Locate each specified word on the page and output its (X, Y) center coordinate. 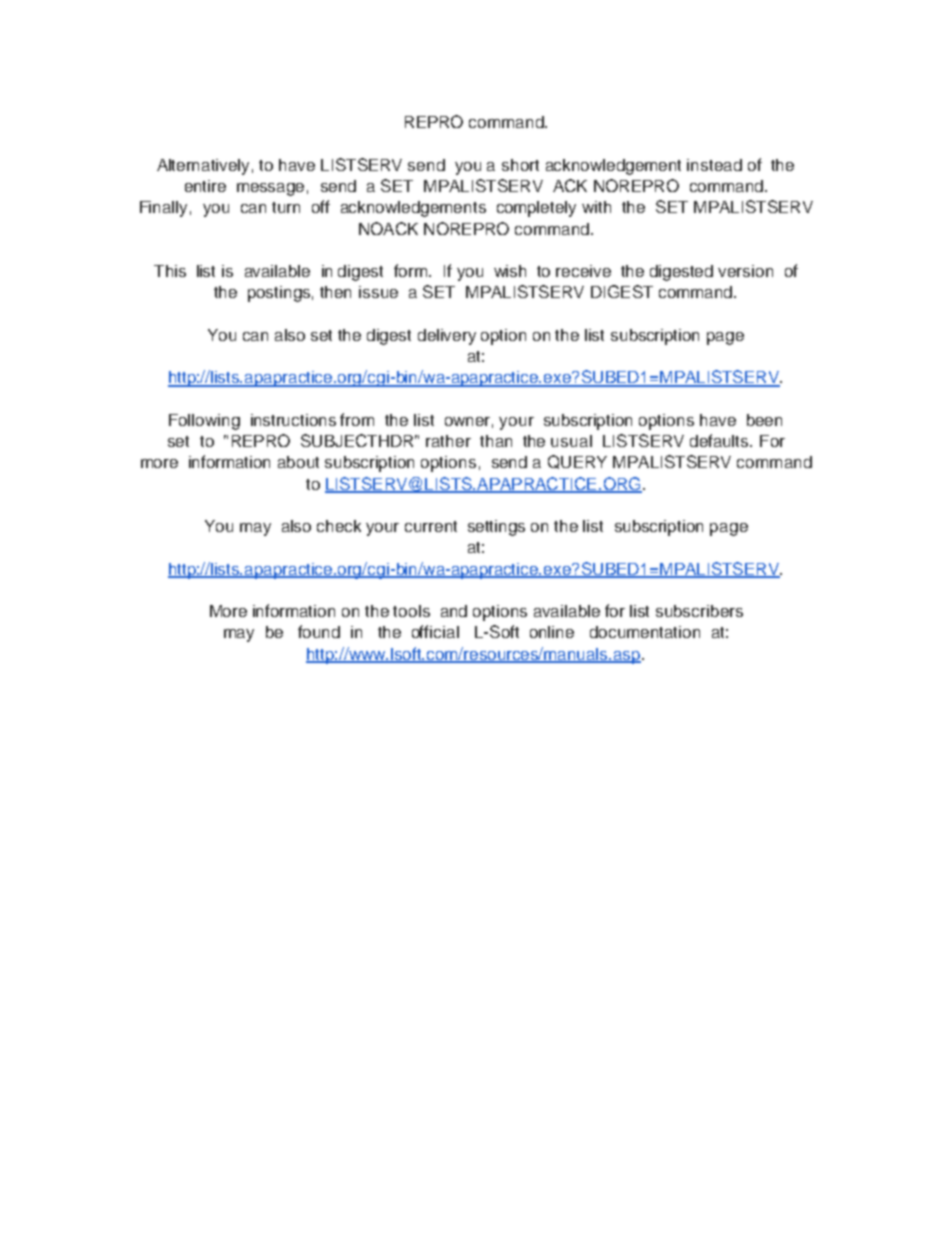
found (319, 631)
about (298, 462)
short (520, 165)
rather (448, 441)
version (745, 271)
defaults (720, 440)
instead (714, 165)
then (335, 292)
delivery (447, 337)
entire (205, 186)
